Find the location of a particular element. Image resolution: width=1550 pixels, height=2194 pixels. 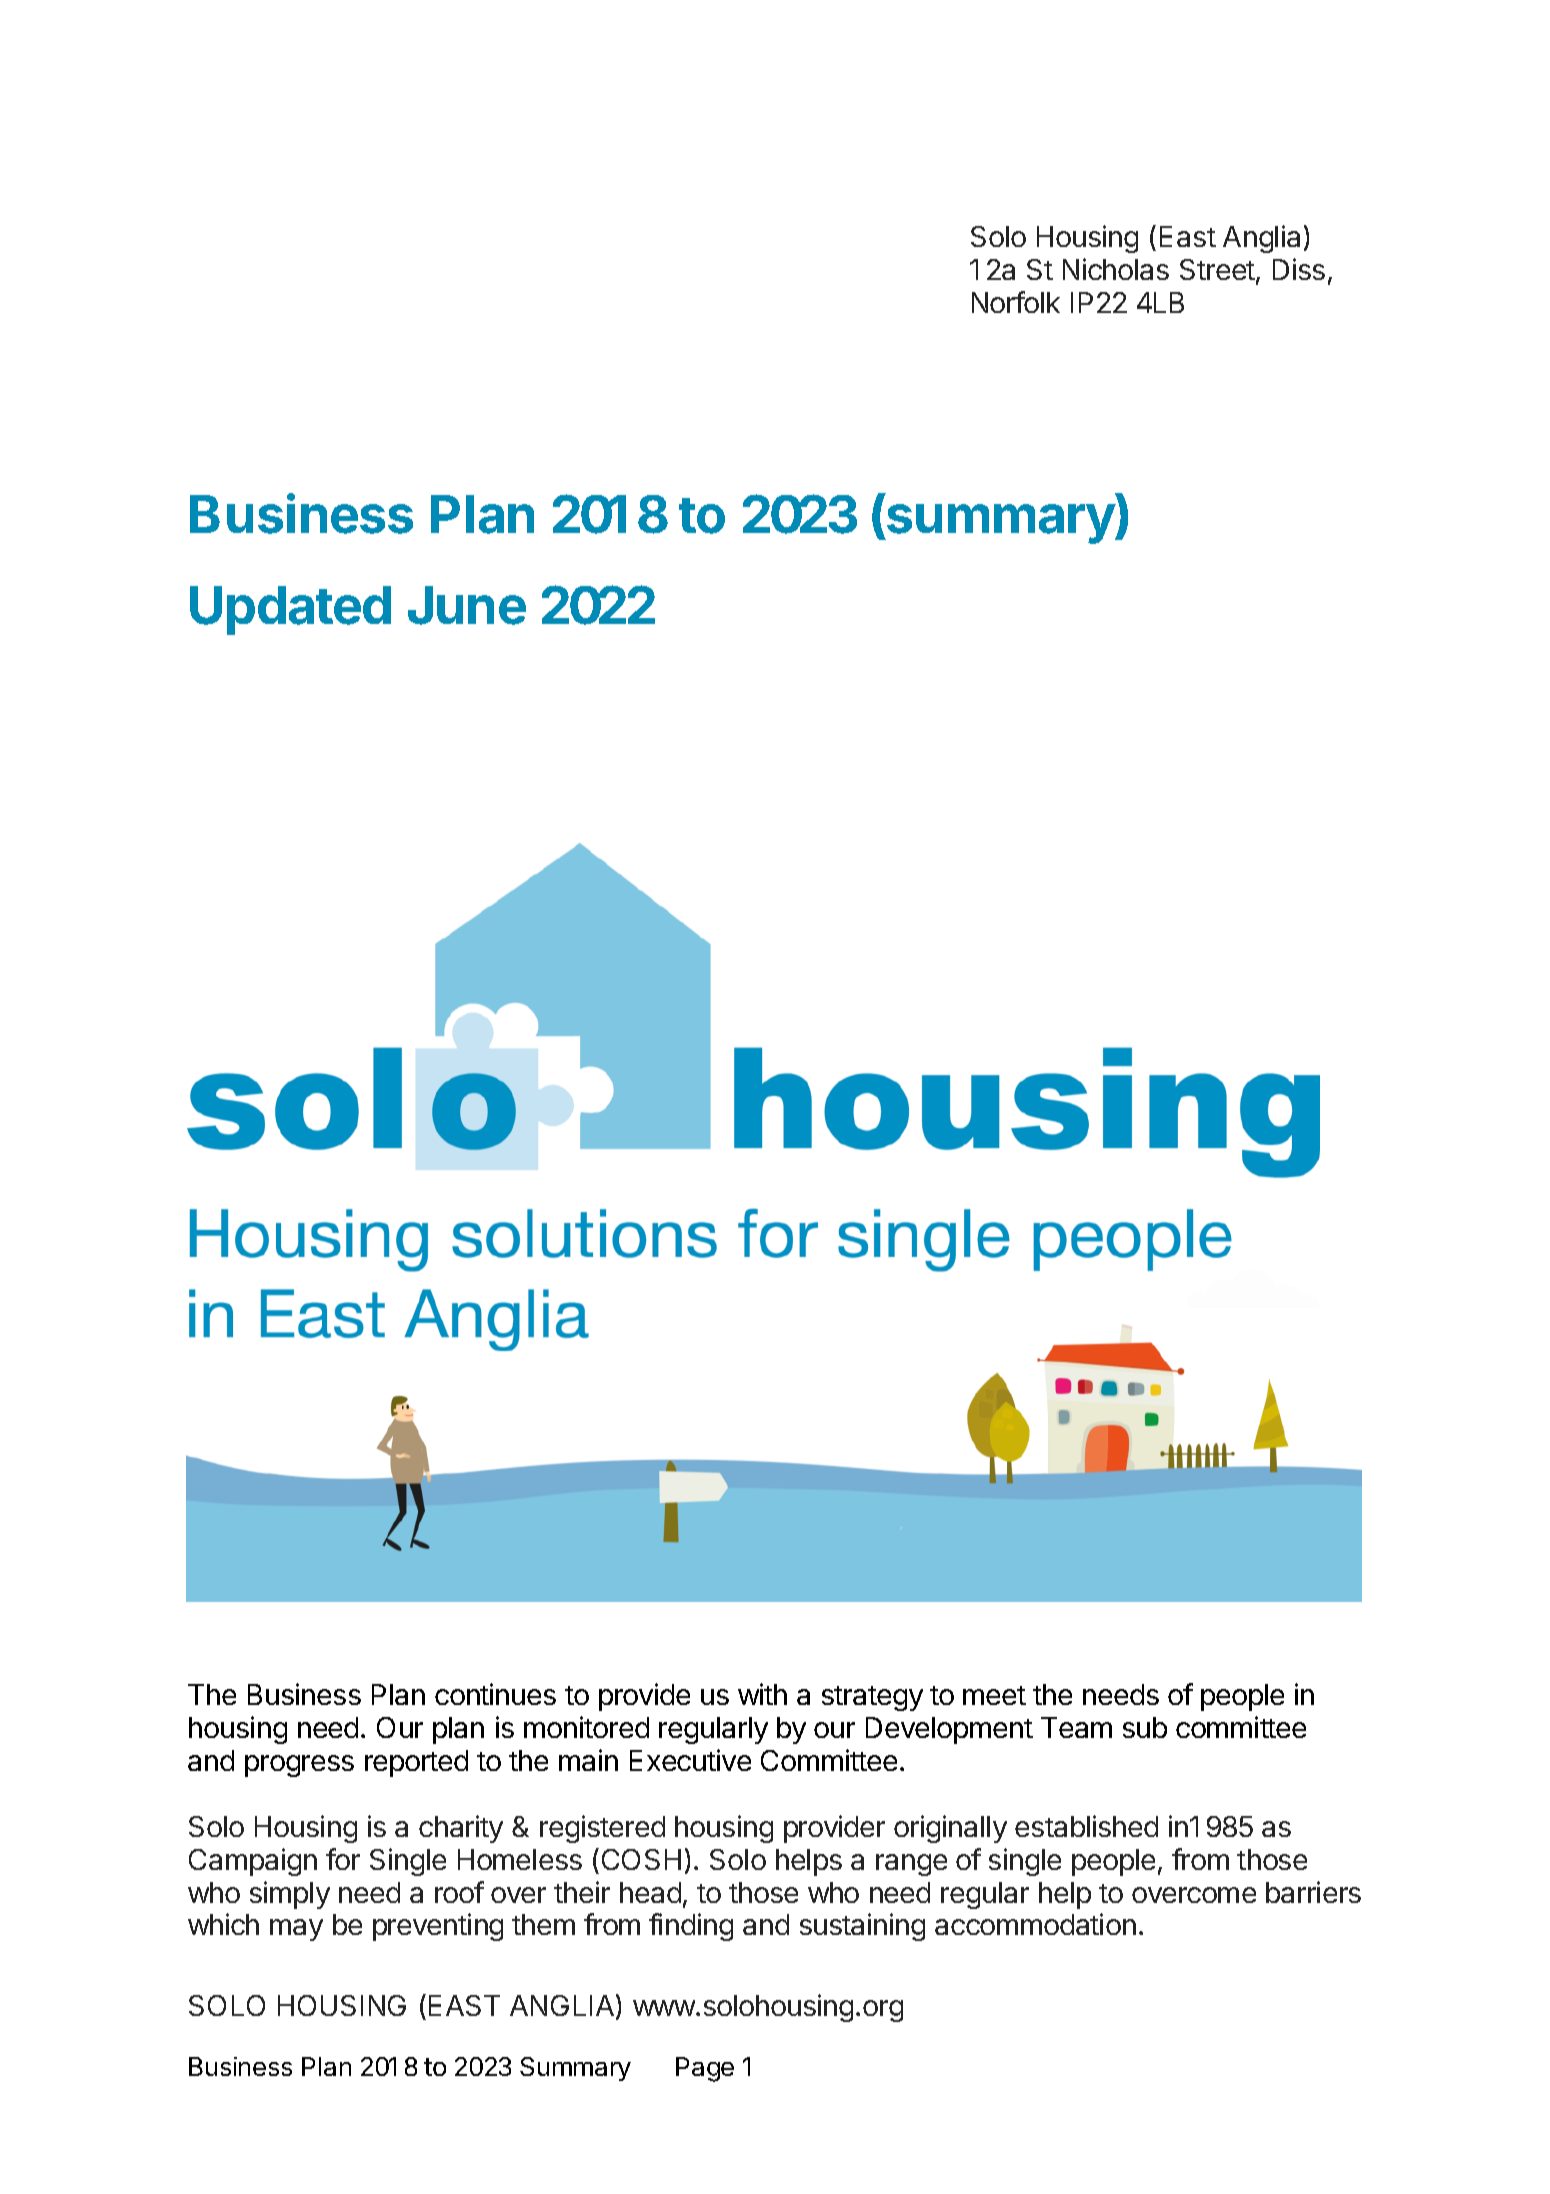

with is located at coordinates (762, 1694).
